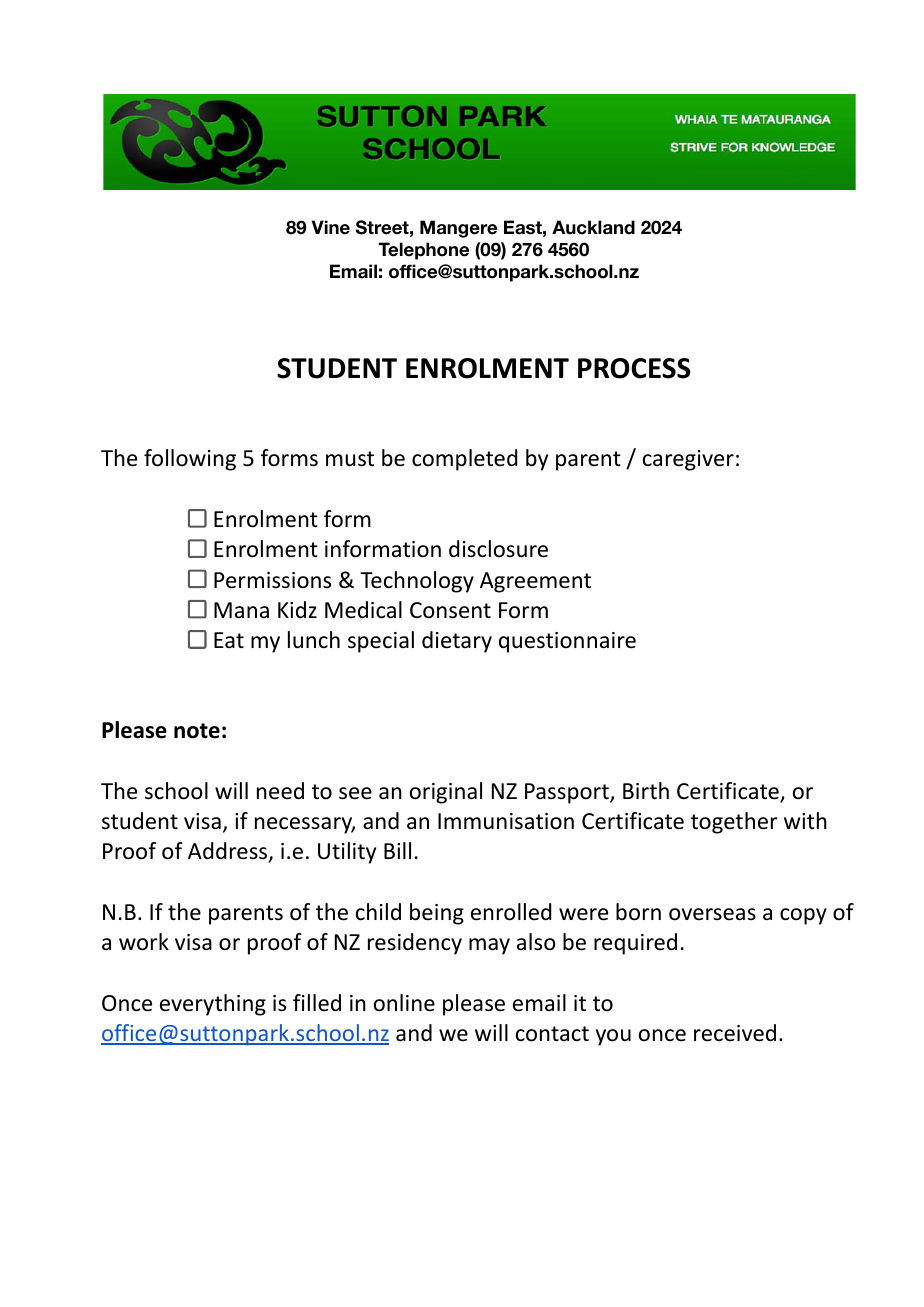  I want to click on Vine, so click(331, 227).
